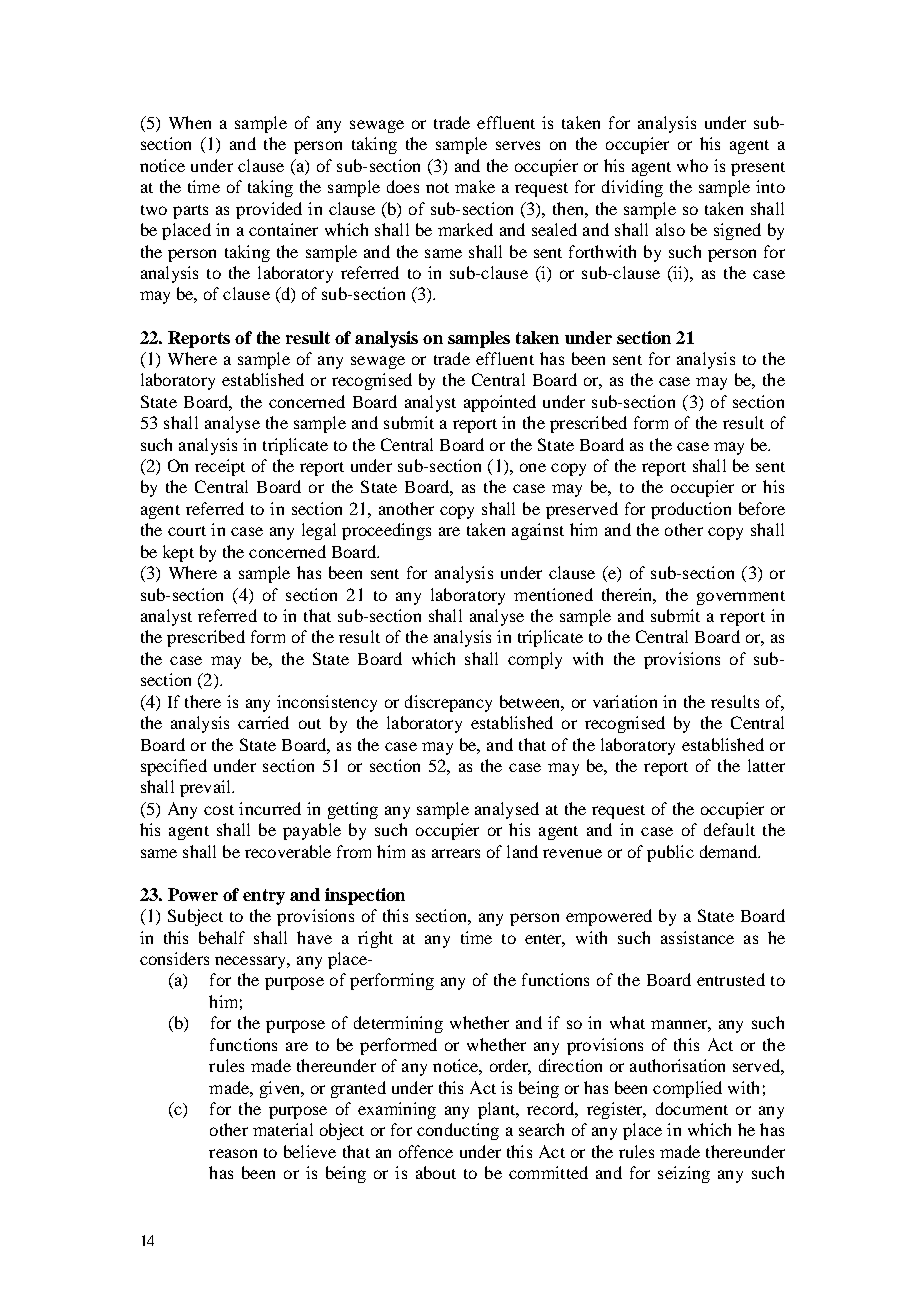 This image has width=924, height=1308. I want to click on make, so click(475, 186).
